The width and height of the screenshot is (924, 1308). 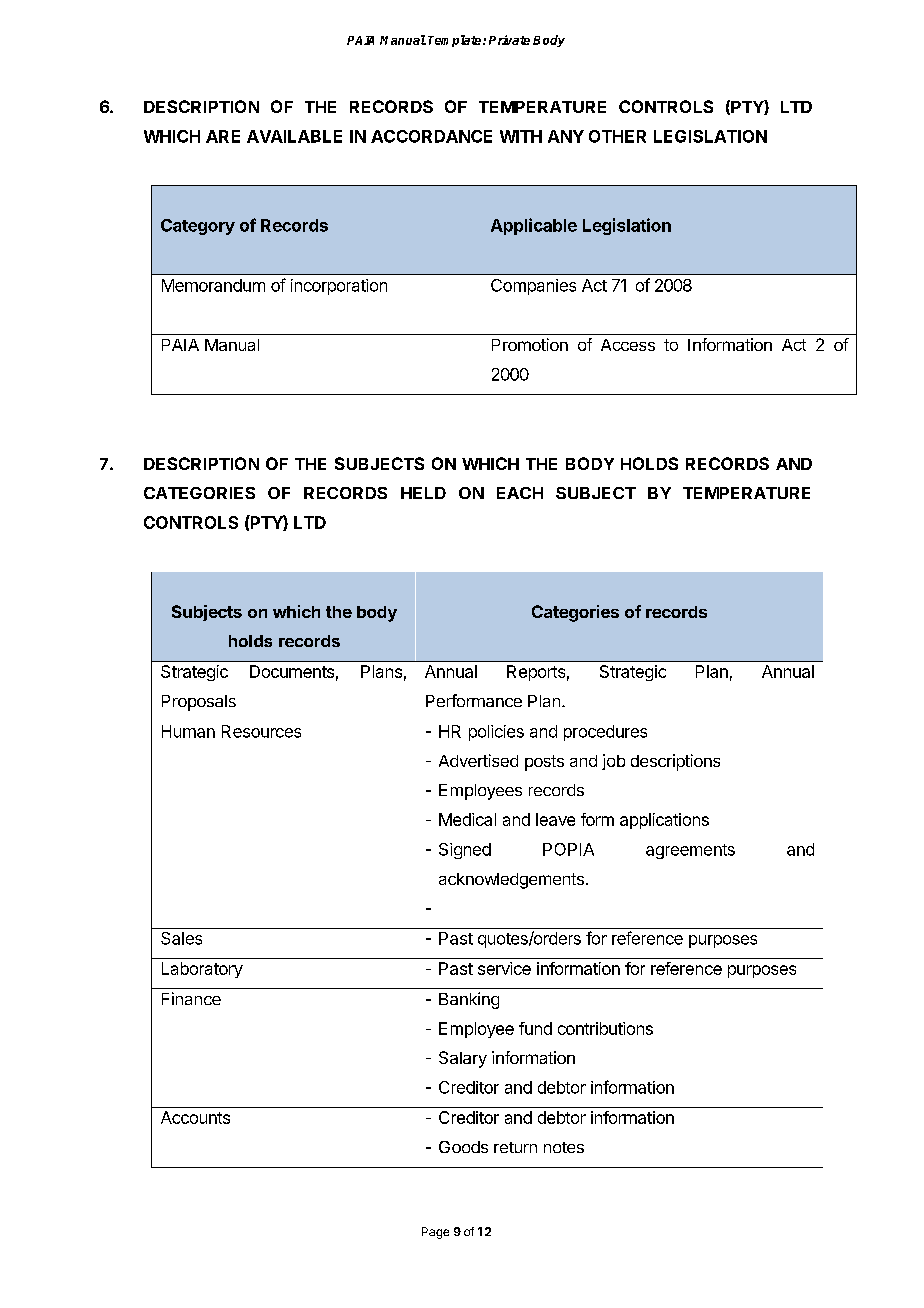 I want to click on Memorandum, so click(x=213, y=285).
